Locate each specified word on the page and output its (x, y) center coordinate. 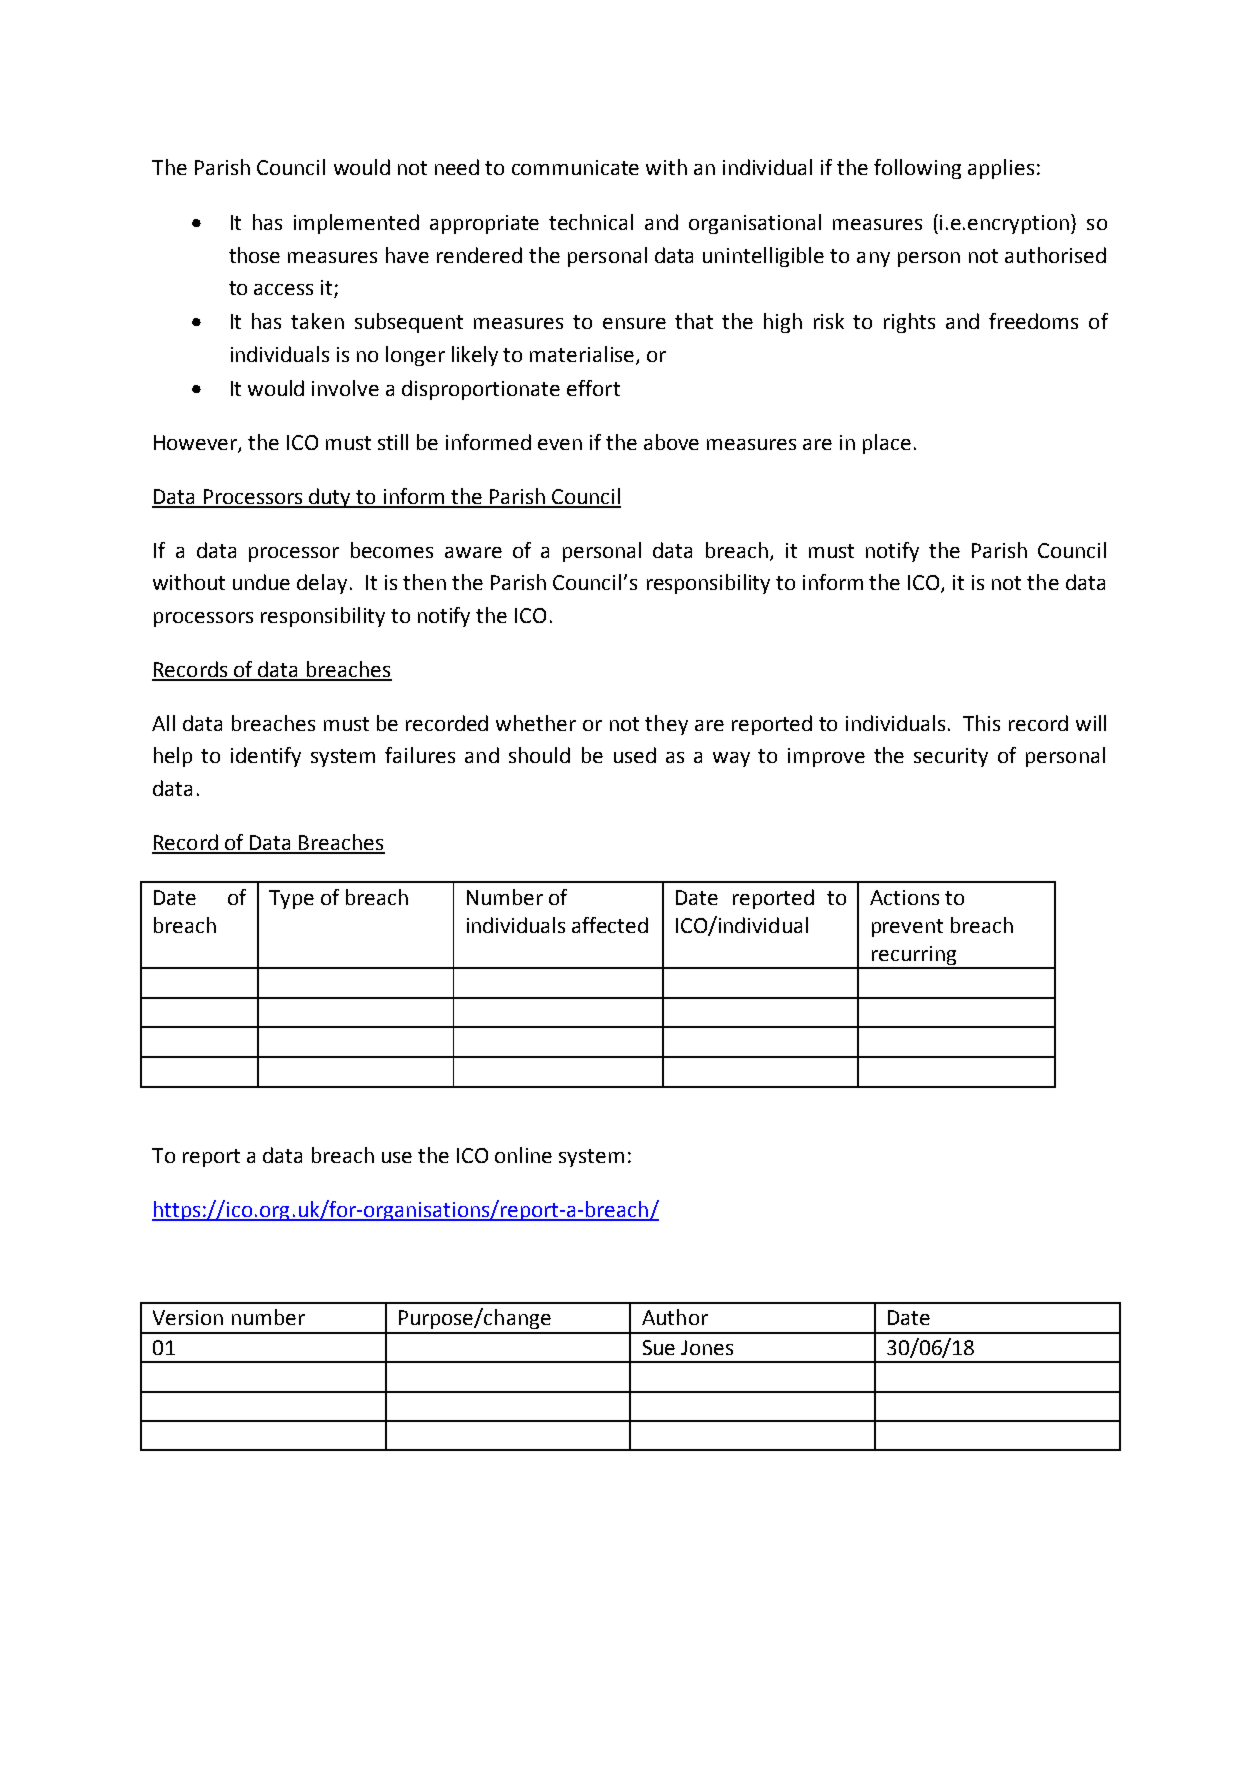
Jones (707, 1347)
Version (188, 1317)
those (254, 255)
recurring (914, 957)
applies (1001, 169)
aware (473, 552)
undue (261, 582)
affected (610, 925)
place (887, 444)
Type (291, 899)
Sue (659, 1347)
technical (591, 222)
